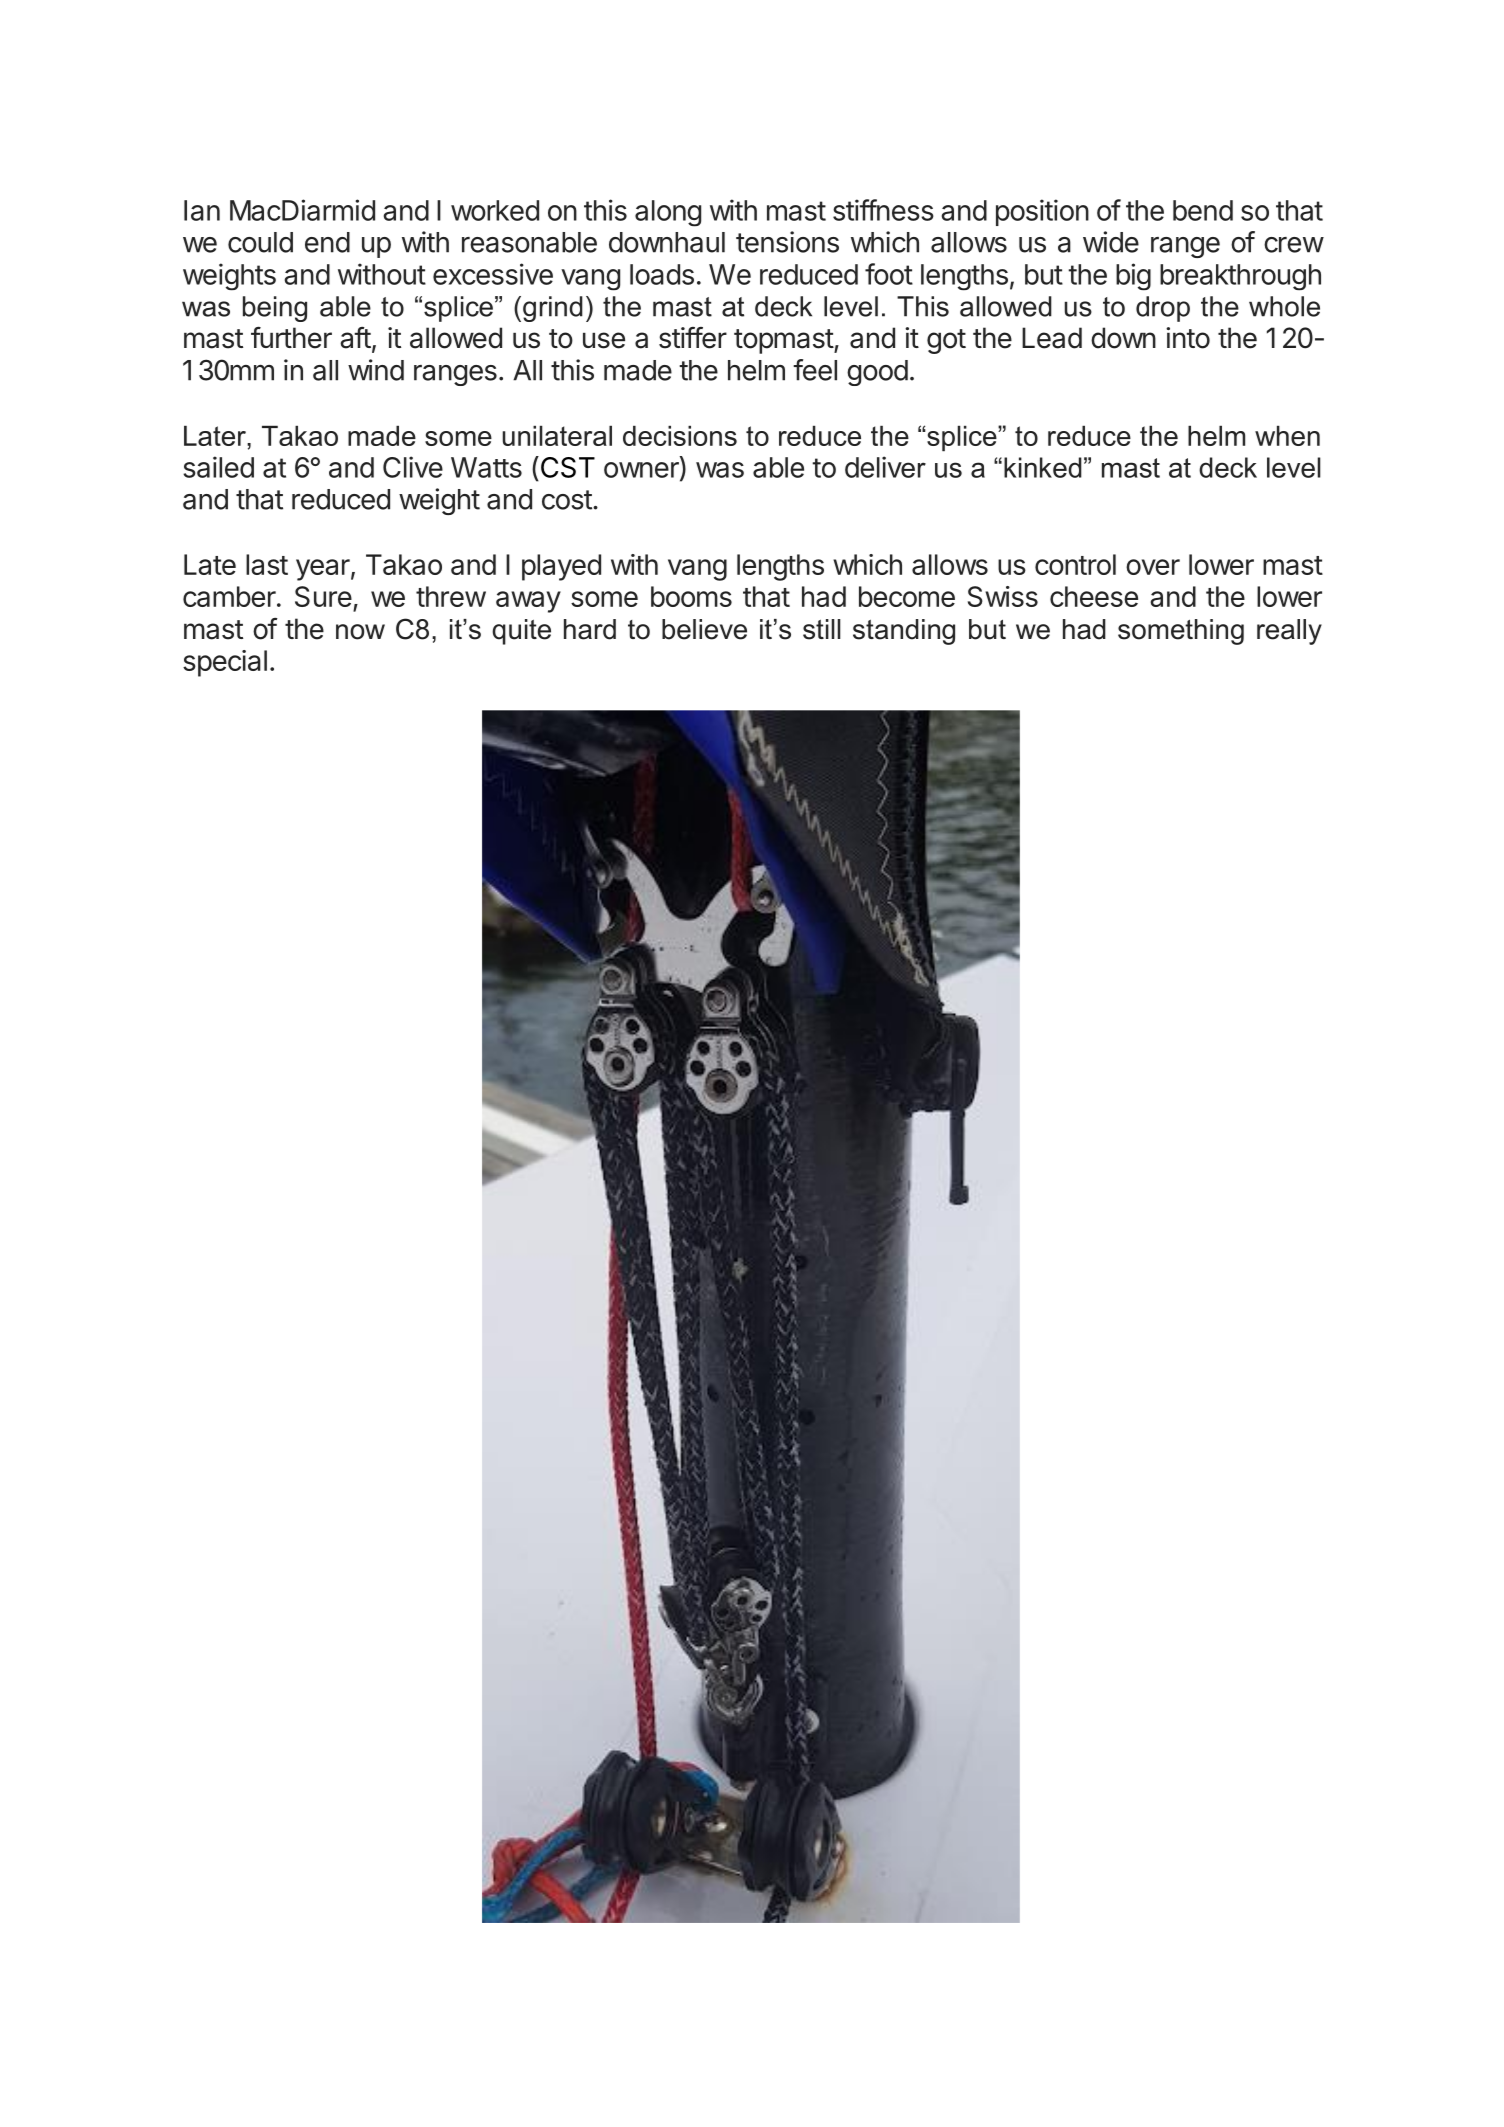 The width and height of the document is (1504, 2127). I want to click on could, so click(260, 242).
